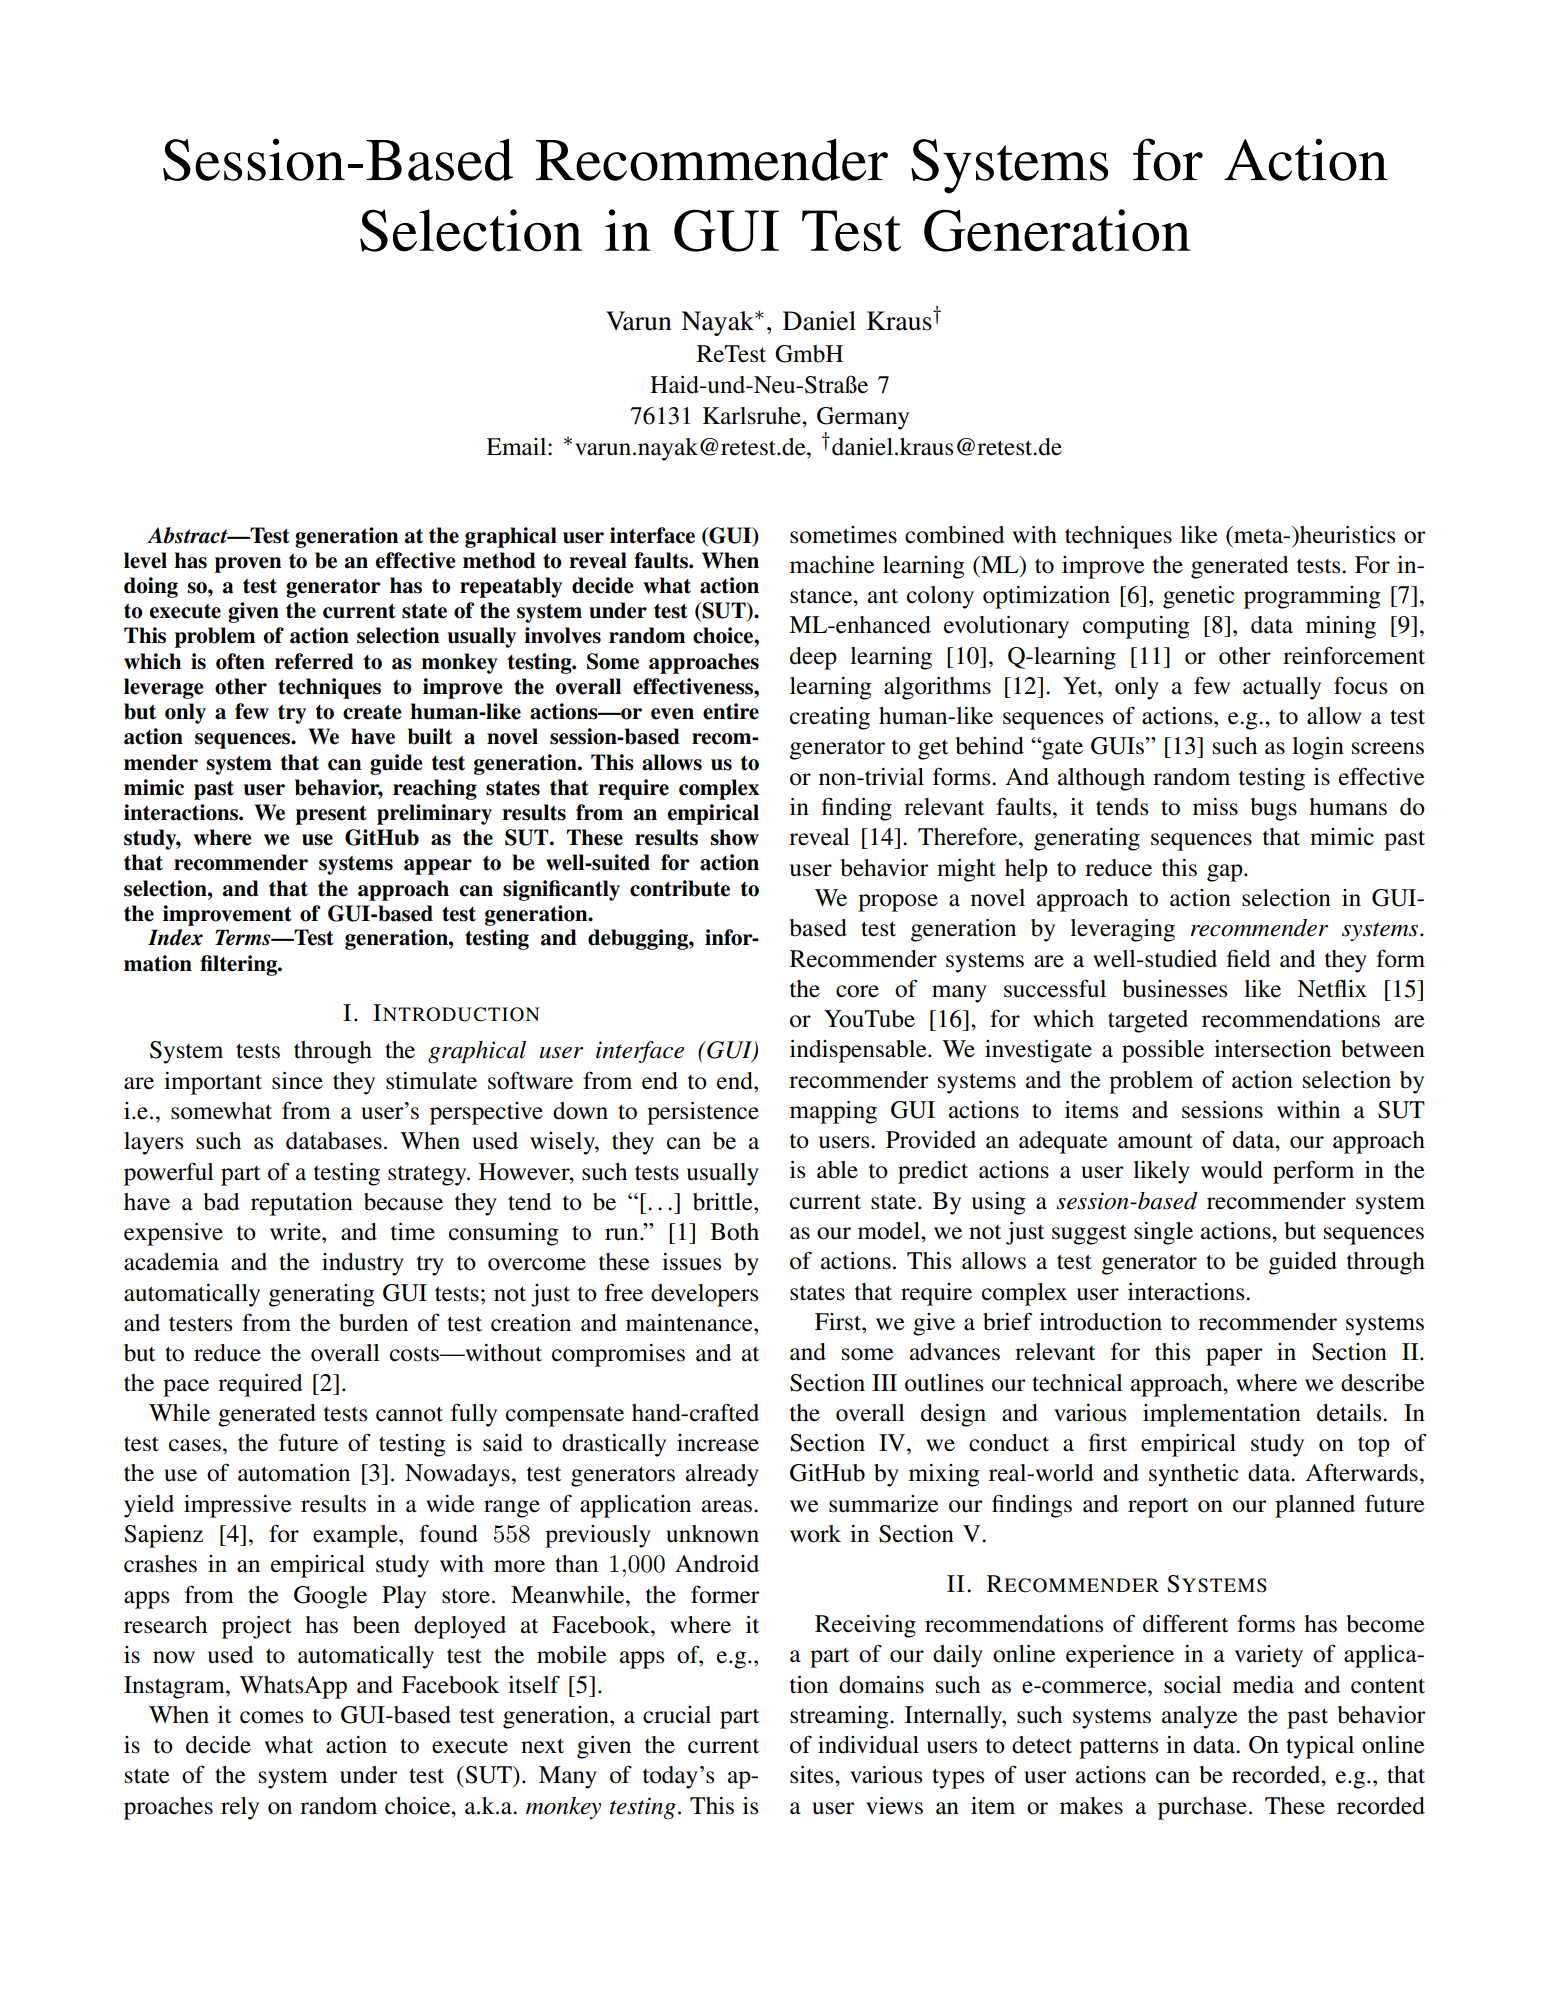 The width and height of the screenshot is (1549, 2005). Describe the element at coordinates (813, 1775) in the screenshot. I see `sites` at that location.
